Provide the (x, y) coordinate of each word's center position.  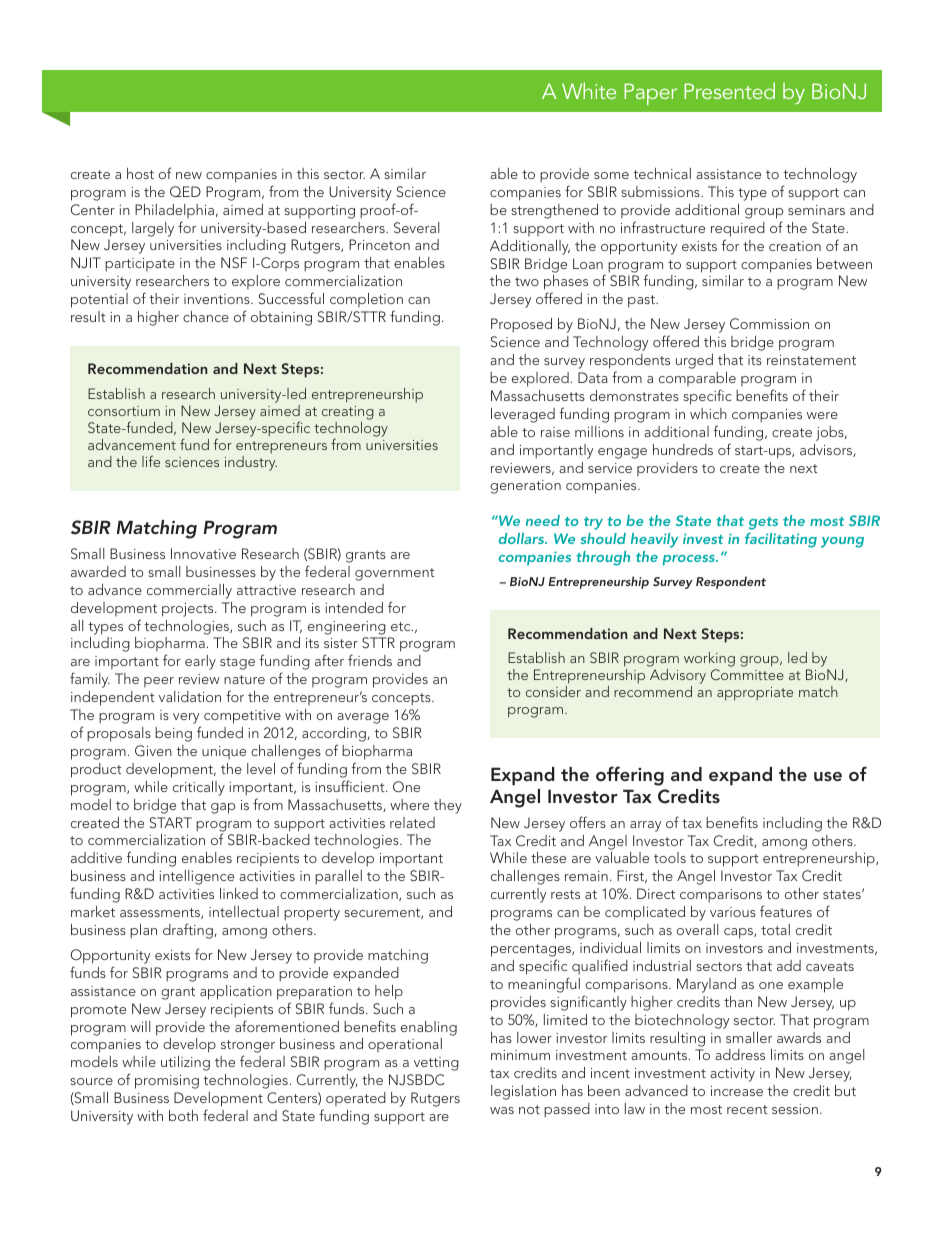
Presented (729, 90)
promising (167, 1082)
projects (189, 610)
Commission (769, 323)
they (448, 806)
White (589, 90)
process (689, 560)
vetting (436, 1064)
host (140, 173)
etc (402, 626)
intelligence (196, 877)
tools (670, 857)
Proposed (521, 325)
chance (206, 316)
